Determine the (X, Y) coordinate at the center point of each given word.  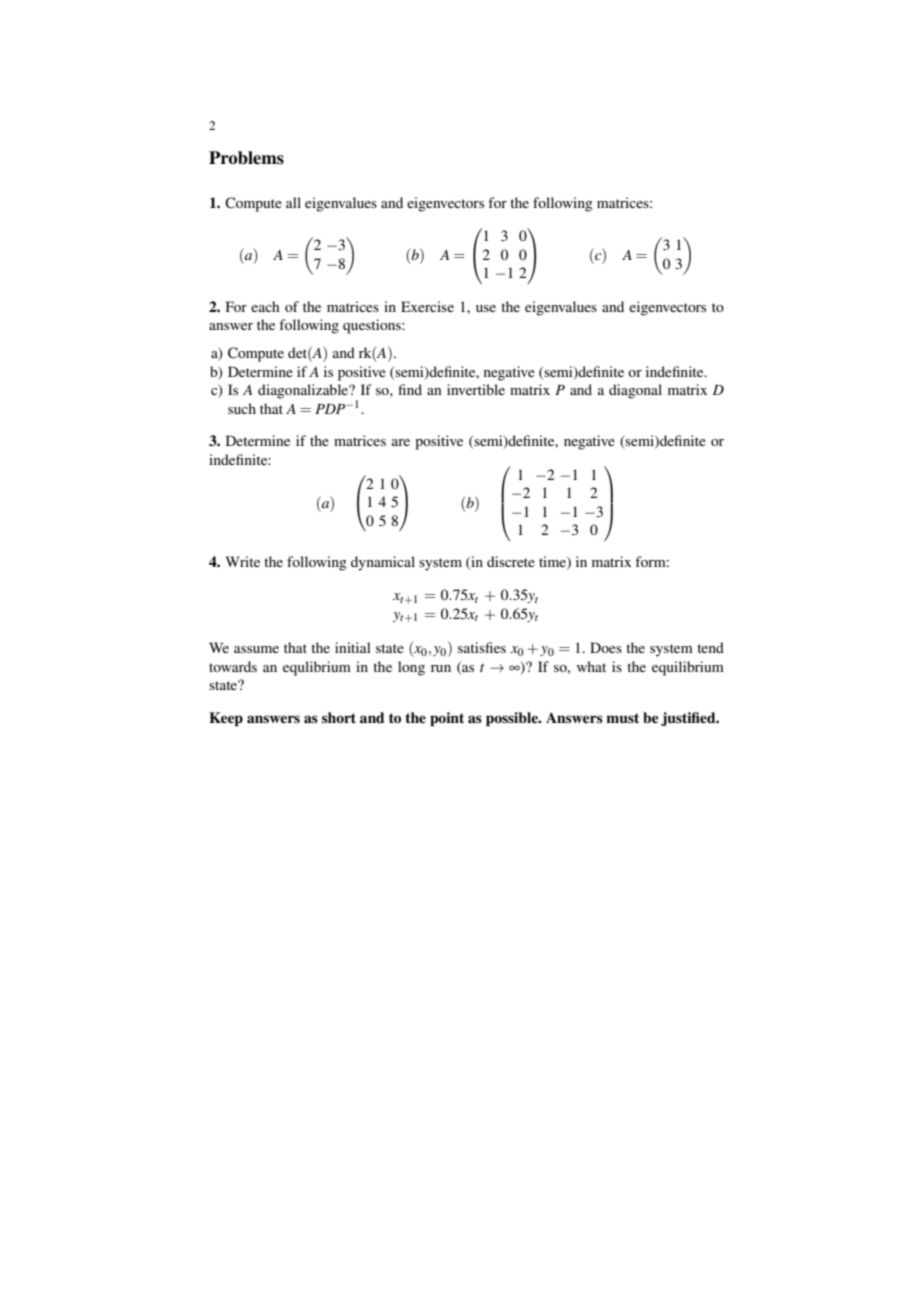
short (339, 718)
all (293, 202)
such (242, 408)
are (401, 442)
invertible (476, 389)
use (486, 308)
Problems (246, 158)
